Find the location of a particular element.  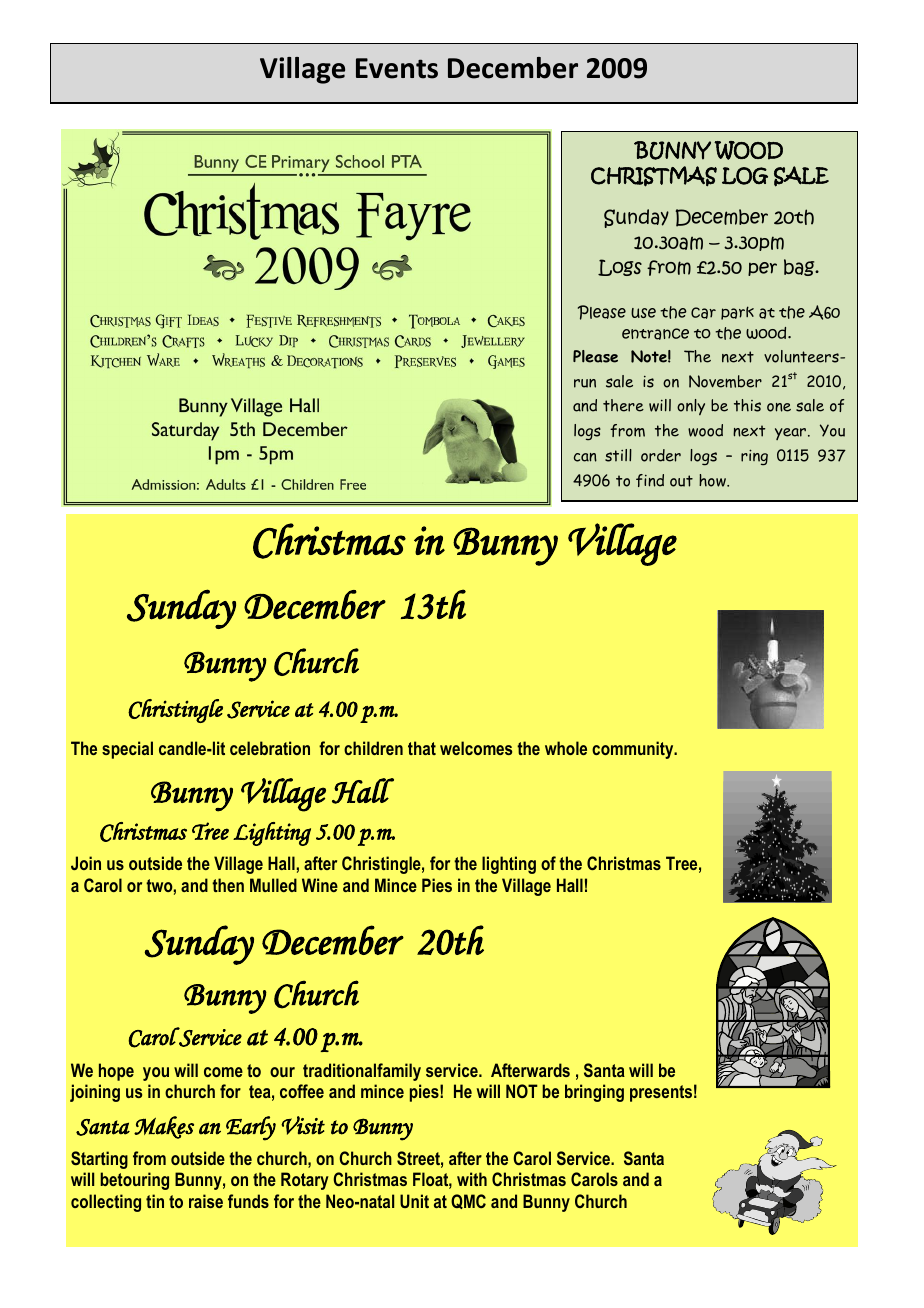

per is located at coordinates (762, 269).
